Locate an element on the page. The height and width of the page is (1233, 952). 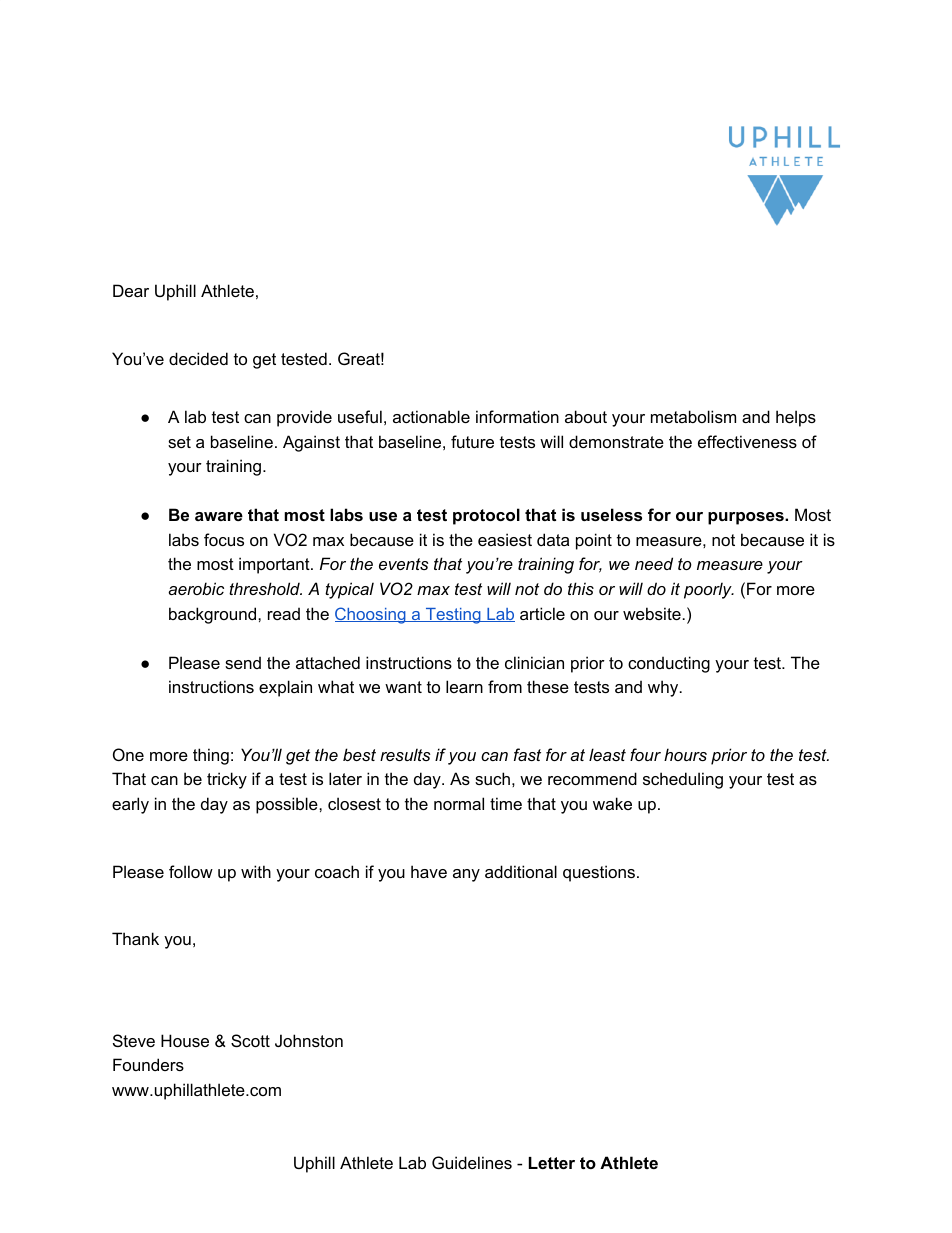
aware is located at coordinates (219, 516).
